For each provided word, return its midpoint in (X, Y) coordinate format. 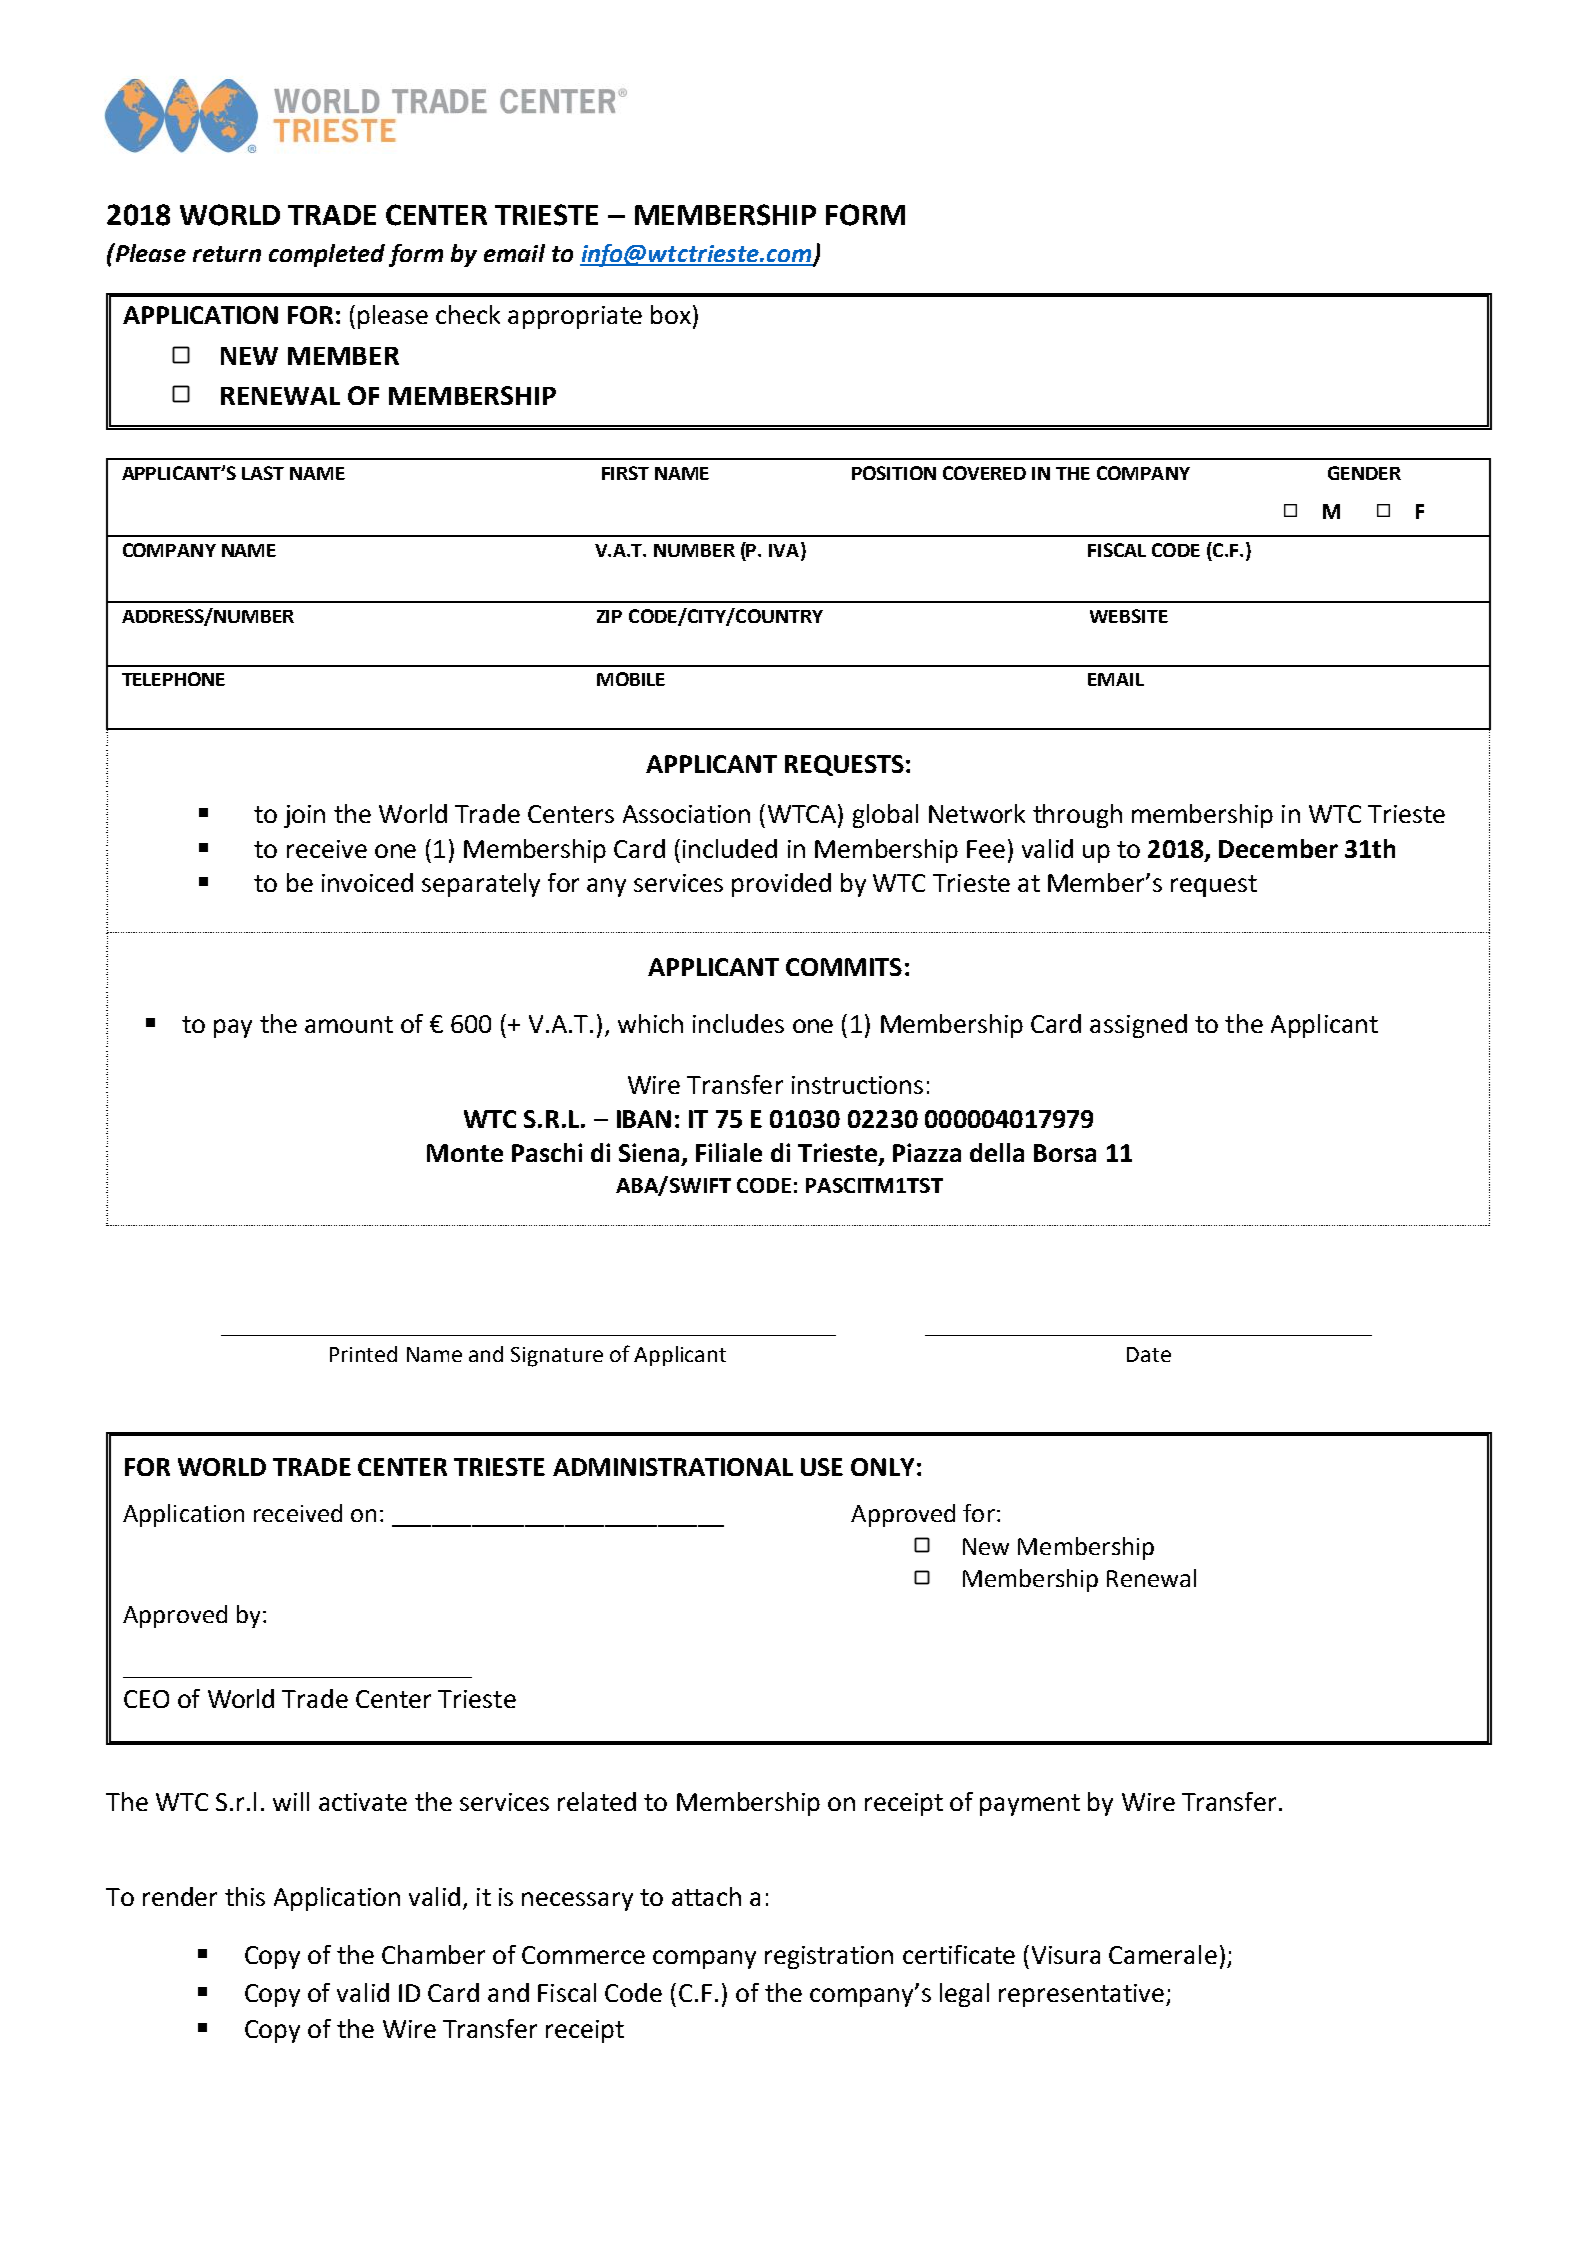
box (671, 314)
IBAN (644, 1119)
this (245, 1896)
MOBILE (631, 679)
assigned (1138, 1026)
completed (327, 255)
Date (1149, 1354)
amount (349, 1024)
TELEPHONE (173, 679)
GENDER (1364, 473)
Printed (363, 1354)
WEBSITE (1129, 616)
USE (822, 1467)
